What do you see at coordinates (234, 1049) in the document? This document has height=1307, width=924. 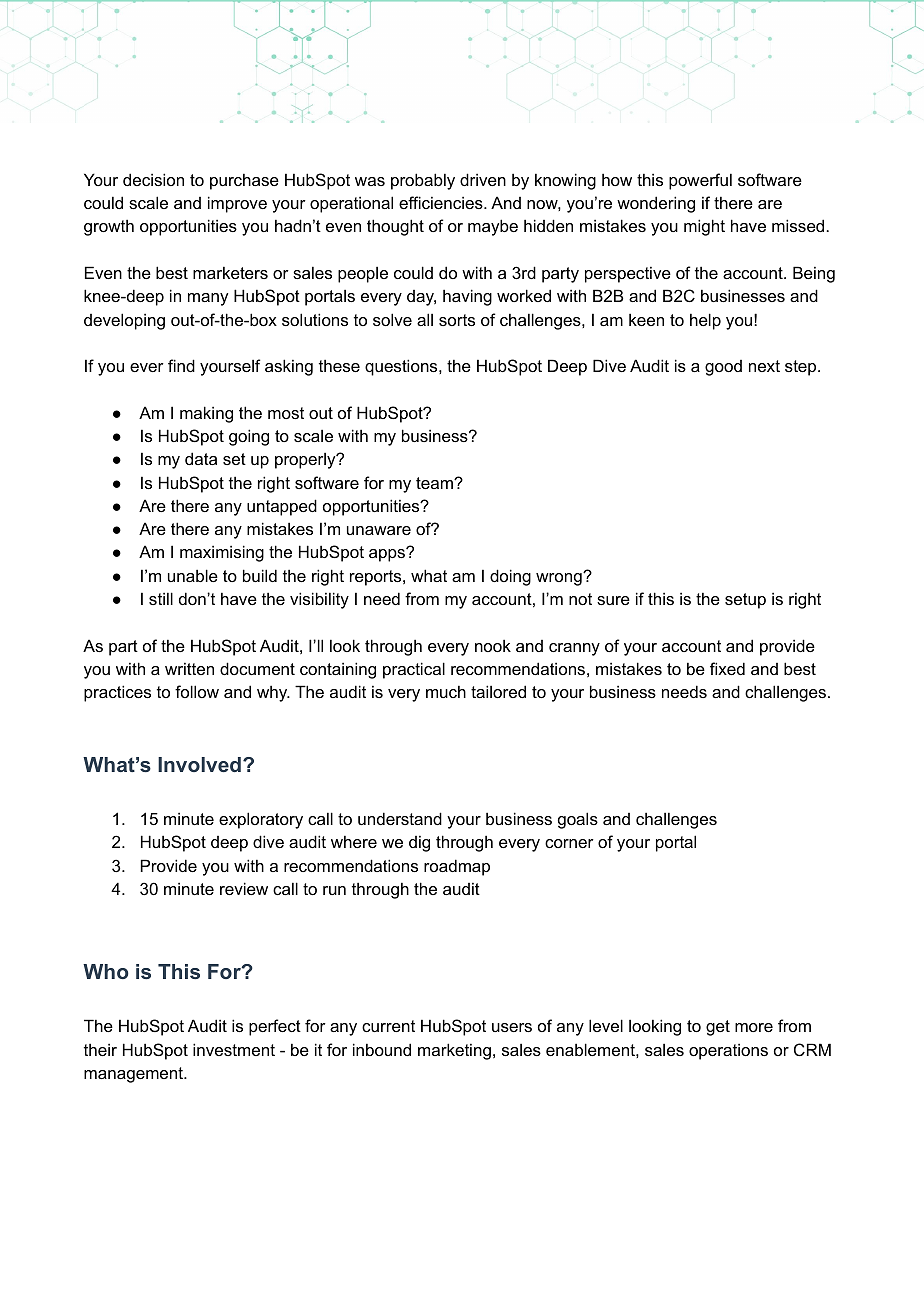 I see `investment` at bounding box center [234, 1049].
